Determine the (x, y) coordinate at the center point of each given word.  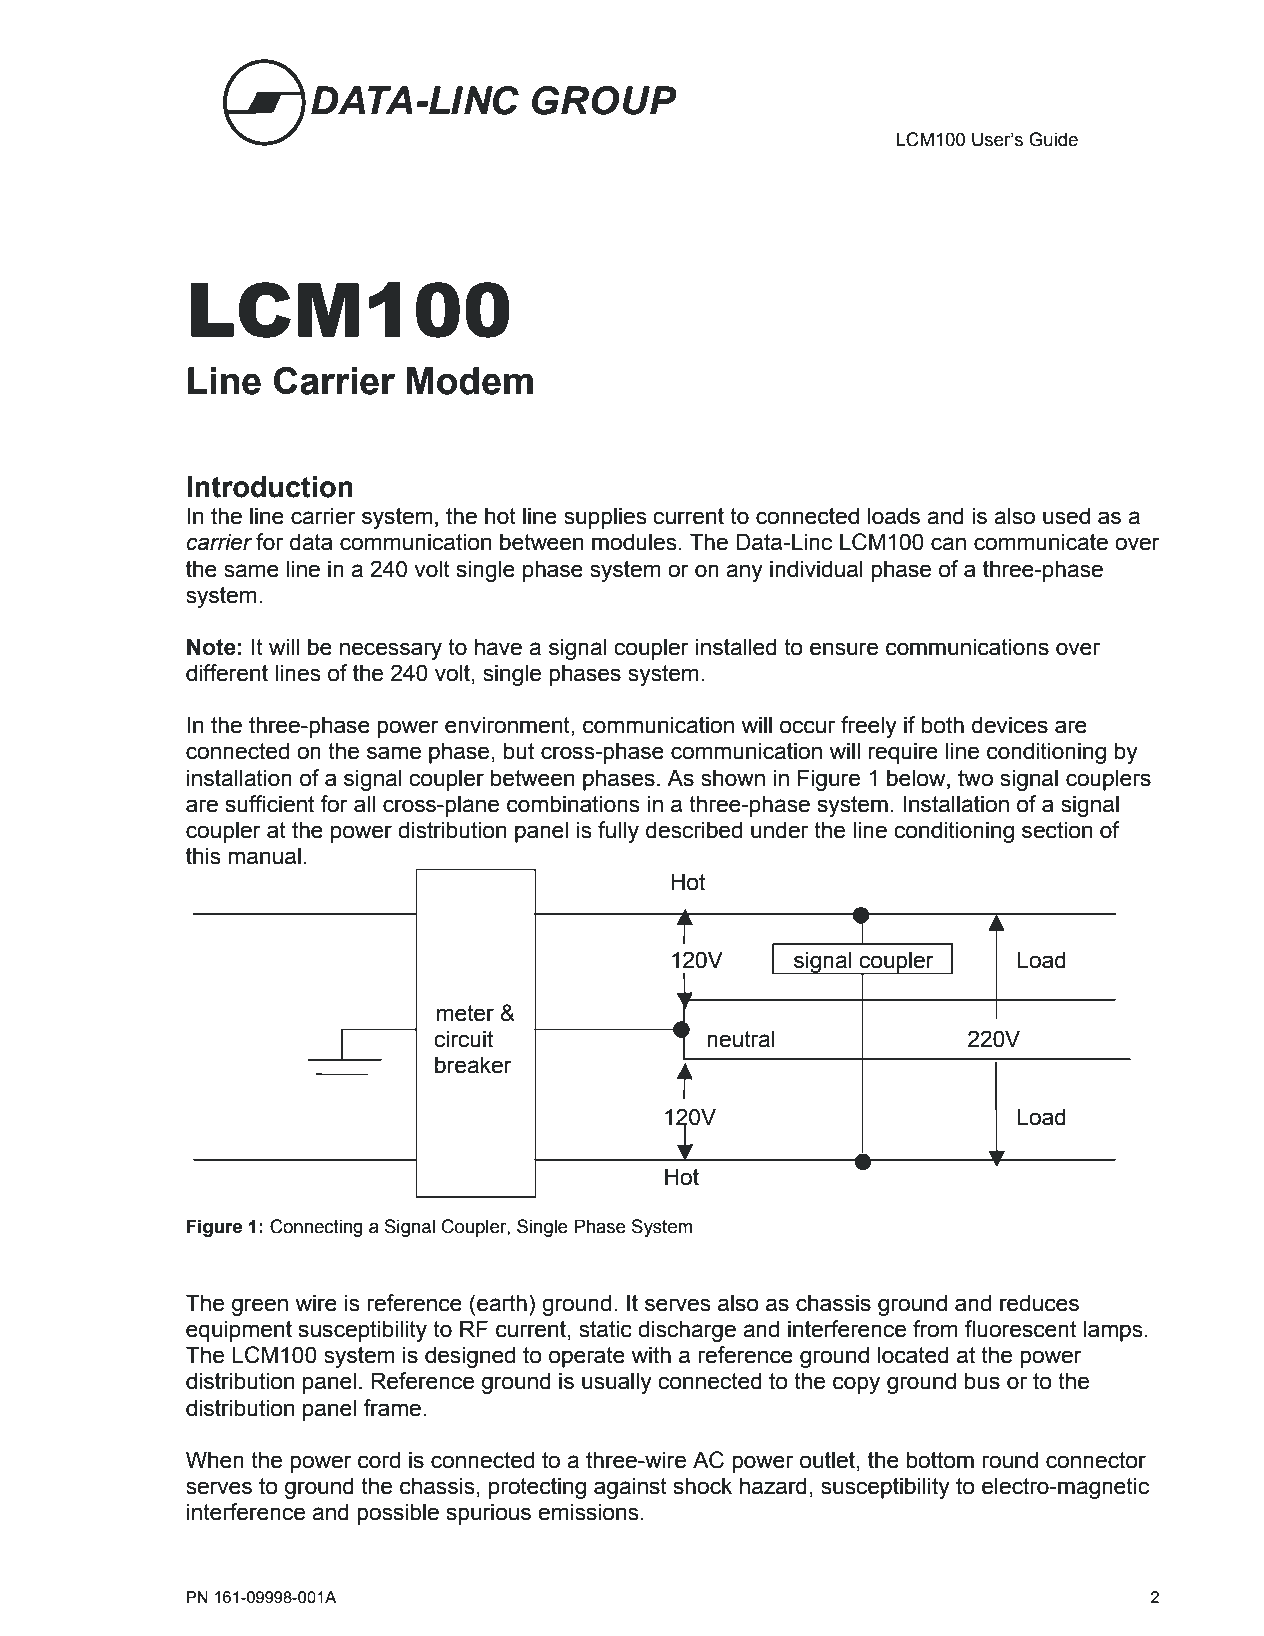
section (1057, 830)
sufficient (269, 804)
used (1066, 516)
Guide (1053, 139)
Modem (470, 381)
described (694, 830)
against (630, 1488)
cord (379, 1460)
